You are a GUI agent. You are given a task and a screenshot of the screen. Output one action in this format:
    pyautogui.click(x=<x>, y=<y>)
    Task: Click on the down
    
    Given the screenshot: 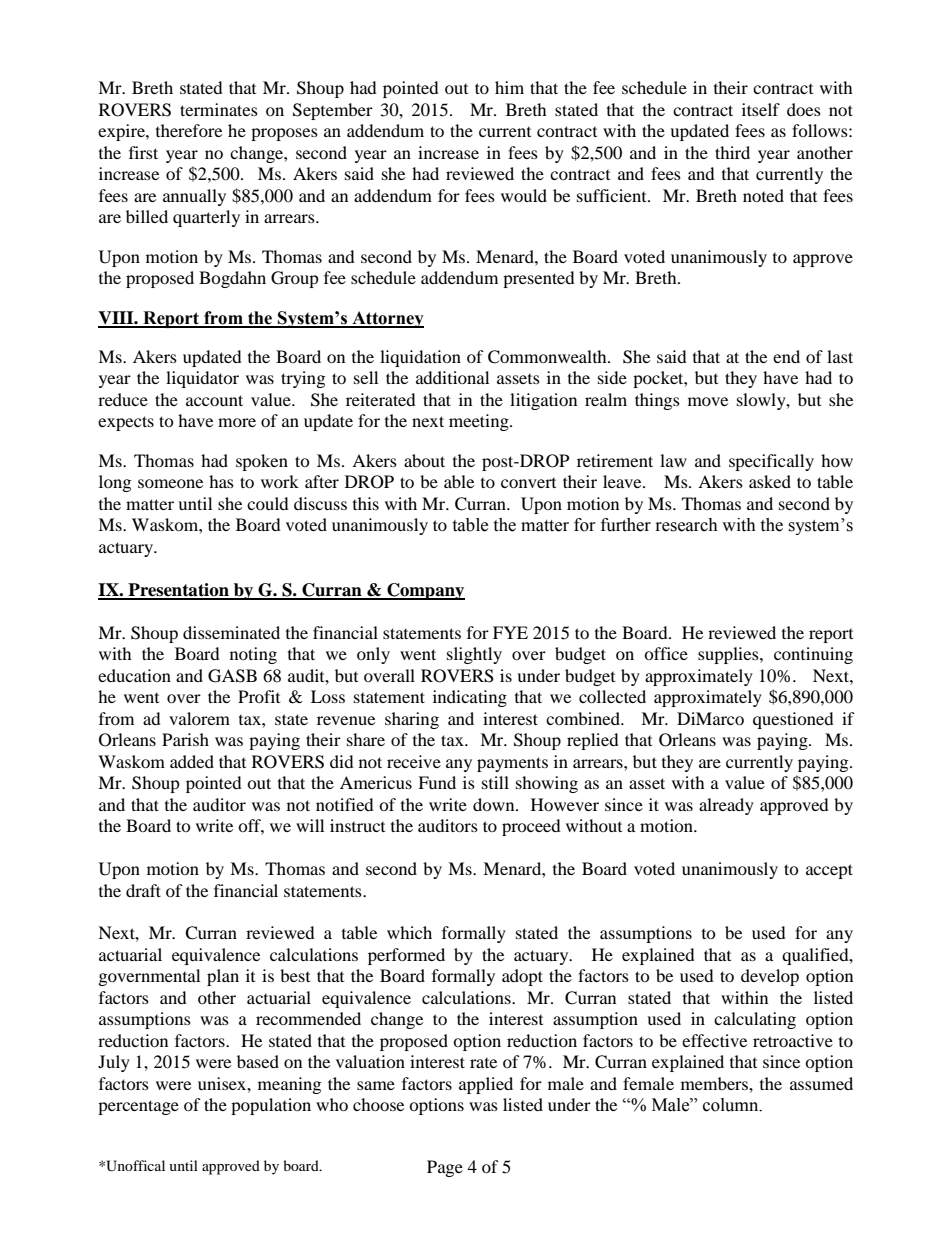 What is the action you would take?
    pyautogui.click(x=495, y=804)
